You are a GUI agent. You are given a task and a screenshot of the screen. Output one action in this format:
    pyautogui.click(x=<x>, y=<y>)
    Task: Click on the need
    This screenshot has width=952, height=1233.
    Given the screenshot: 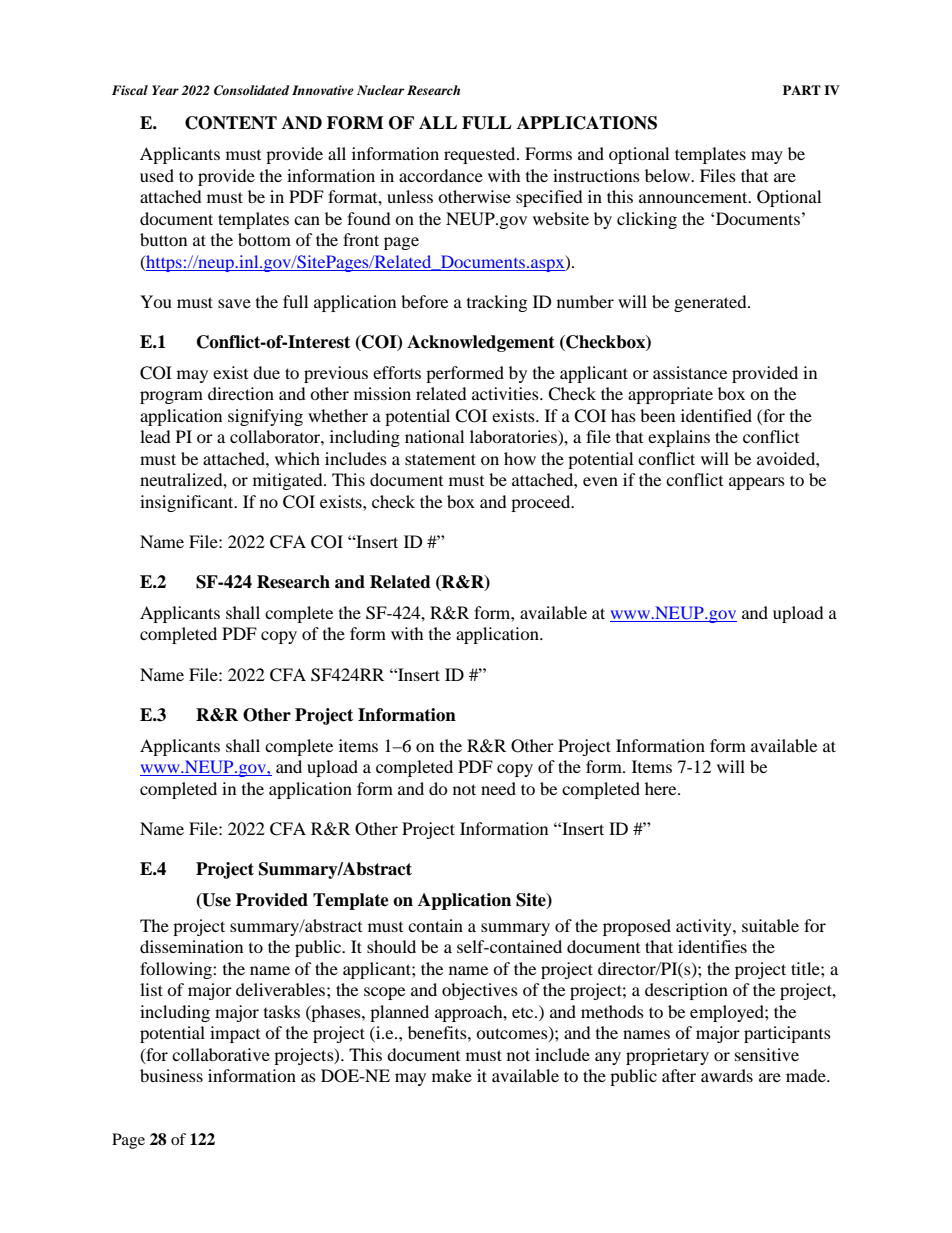 What is the action you would take?
    pyautogui.click(x=498, y=788)
